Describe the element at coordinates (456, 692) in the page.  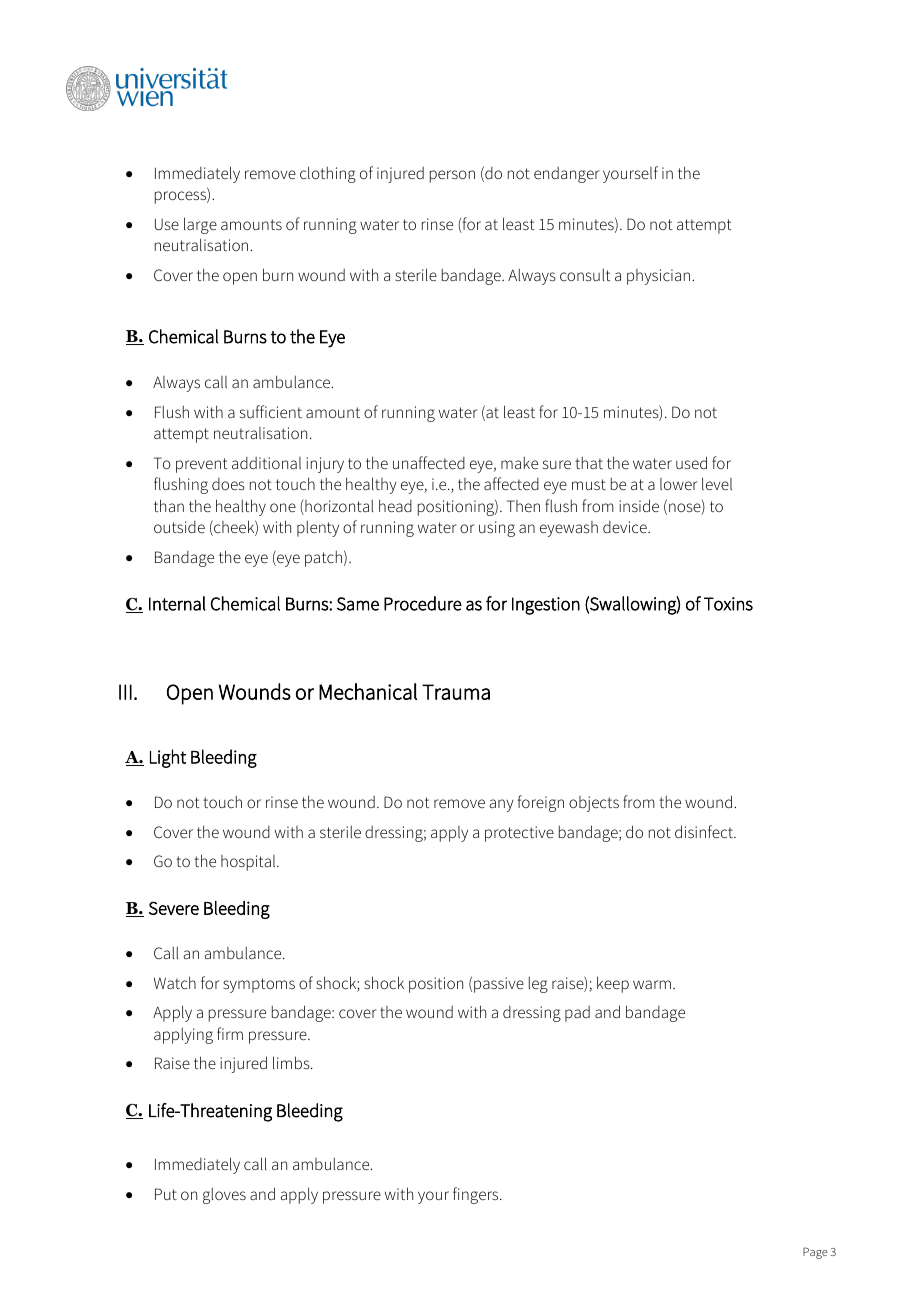
I see `Trauma` at that location.
